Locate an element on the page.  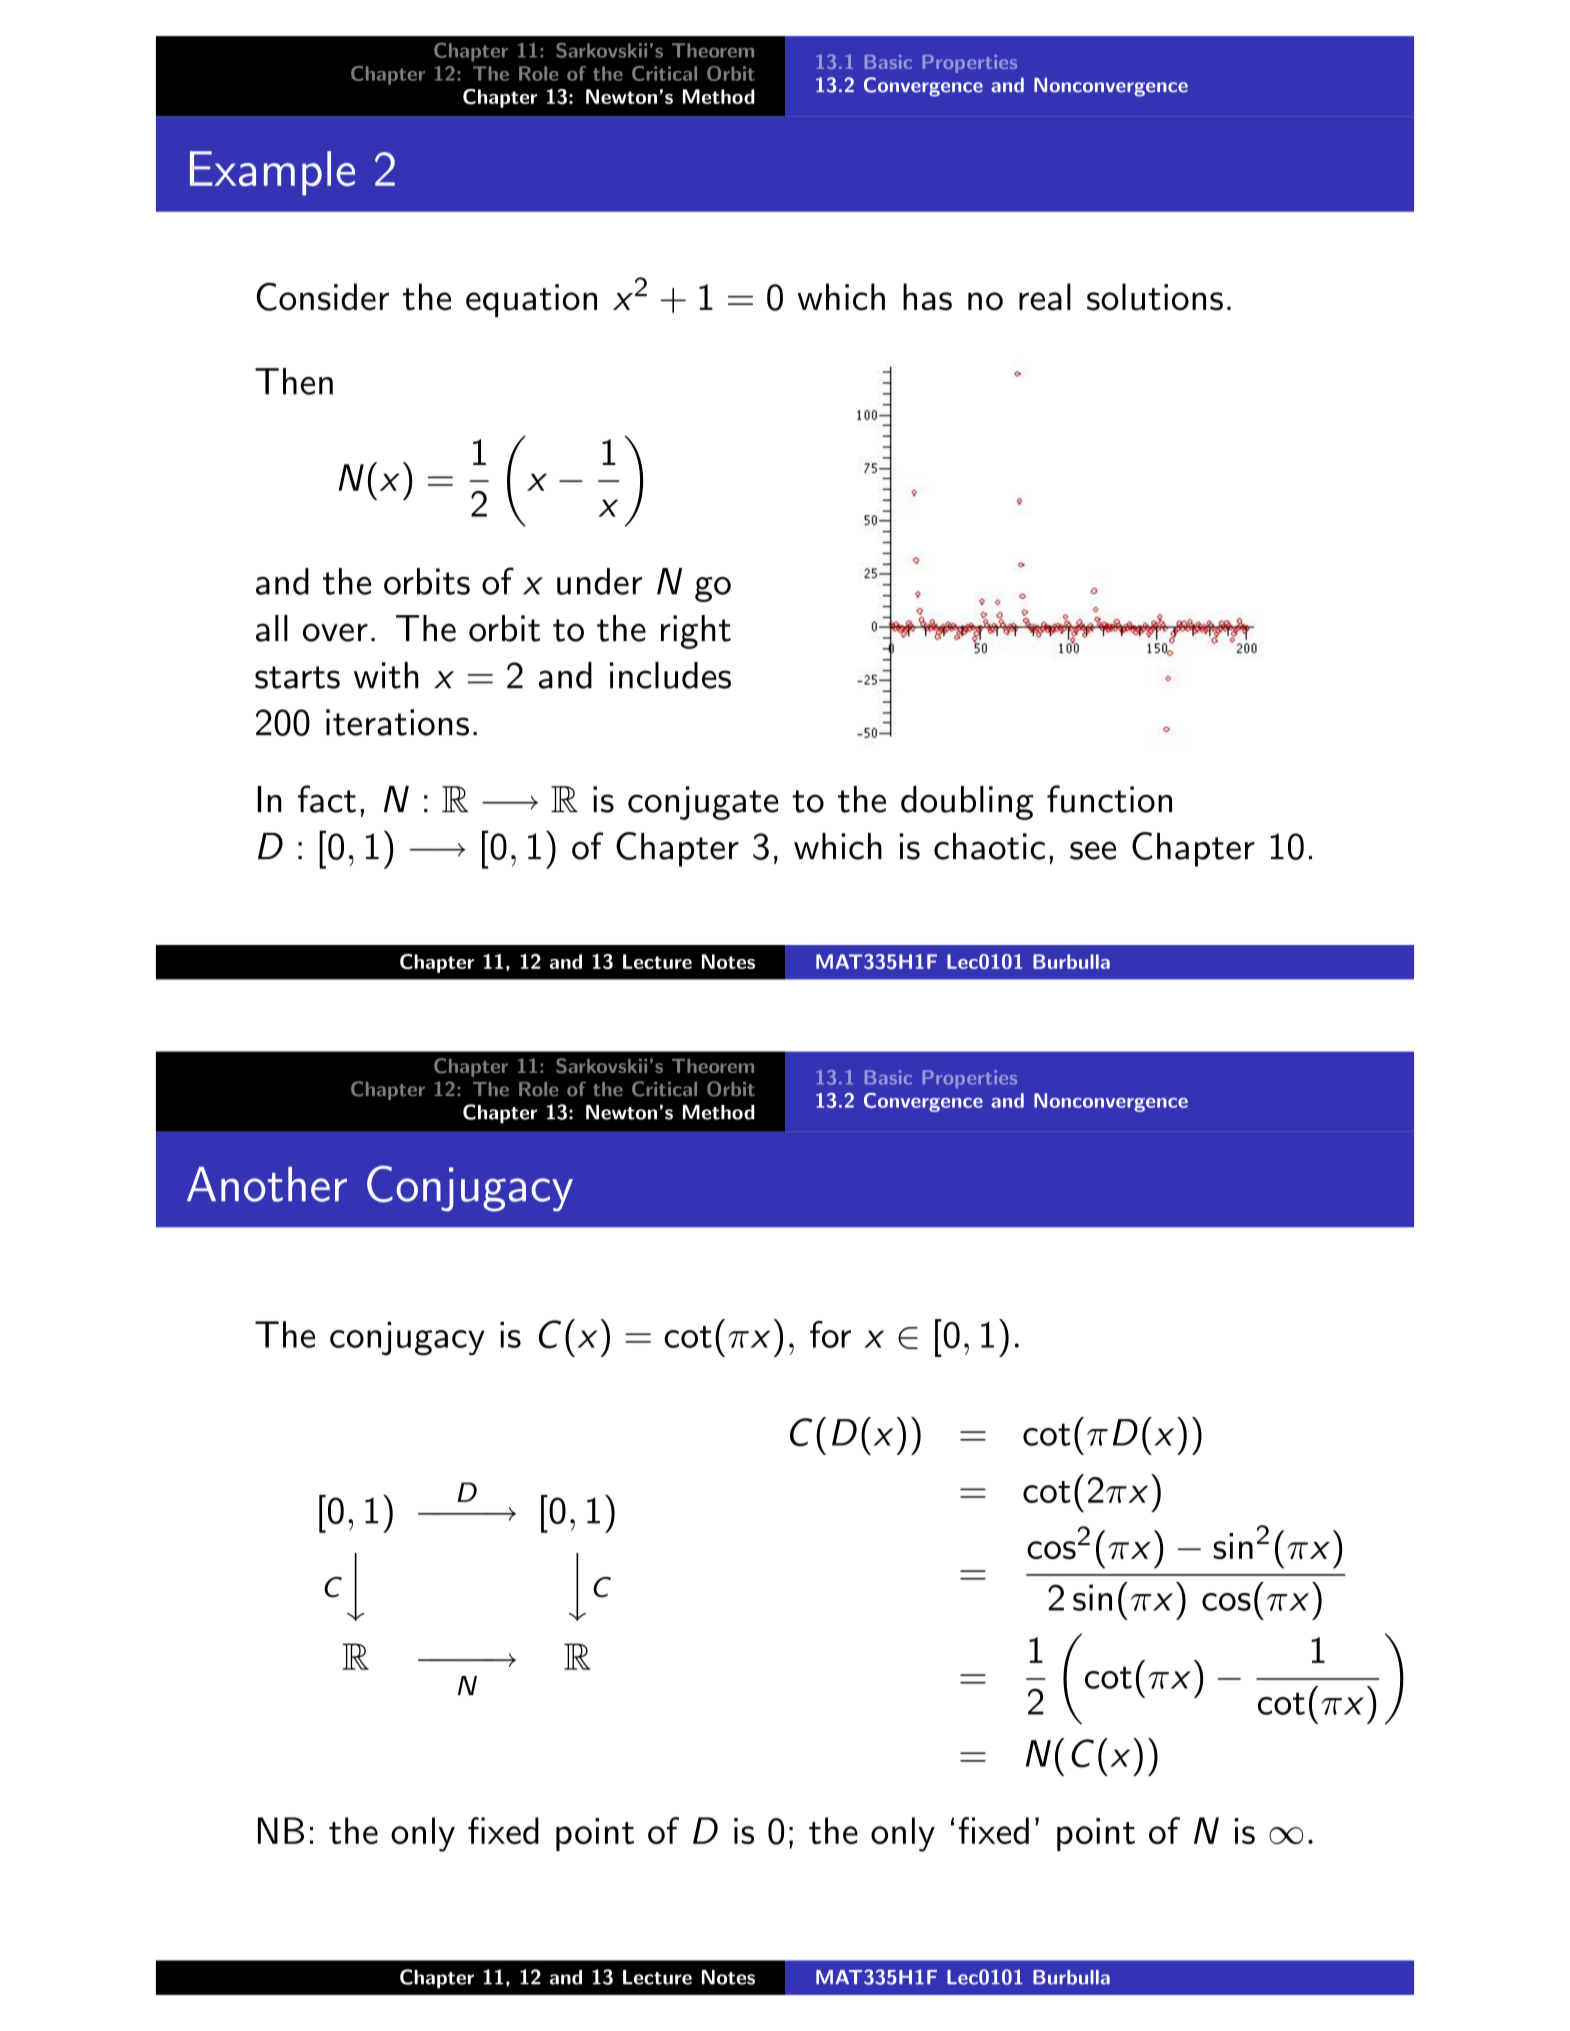
real is located at coordinates (1045, 297).
